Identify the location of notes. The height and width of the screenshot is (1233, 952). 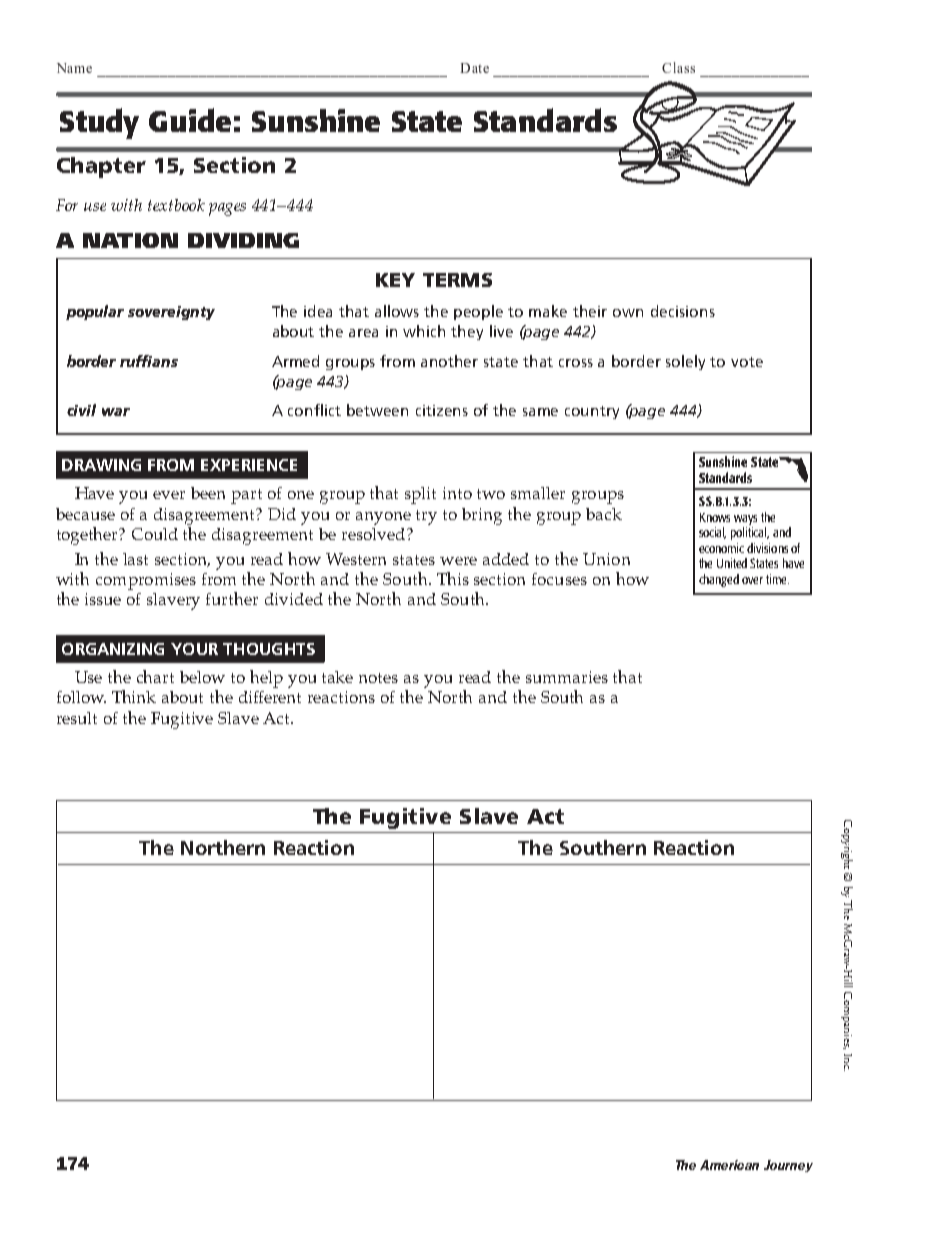
(378, 678).
